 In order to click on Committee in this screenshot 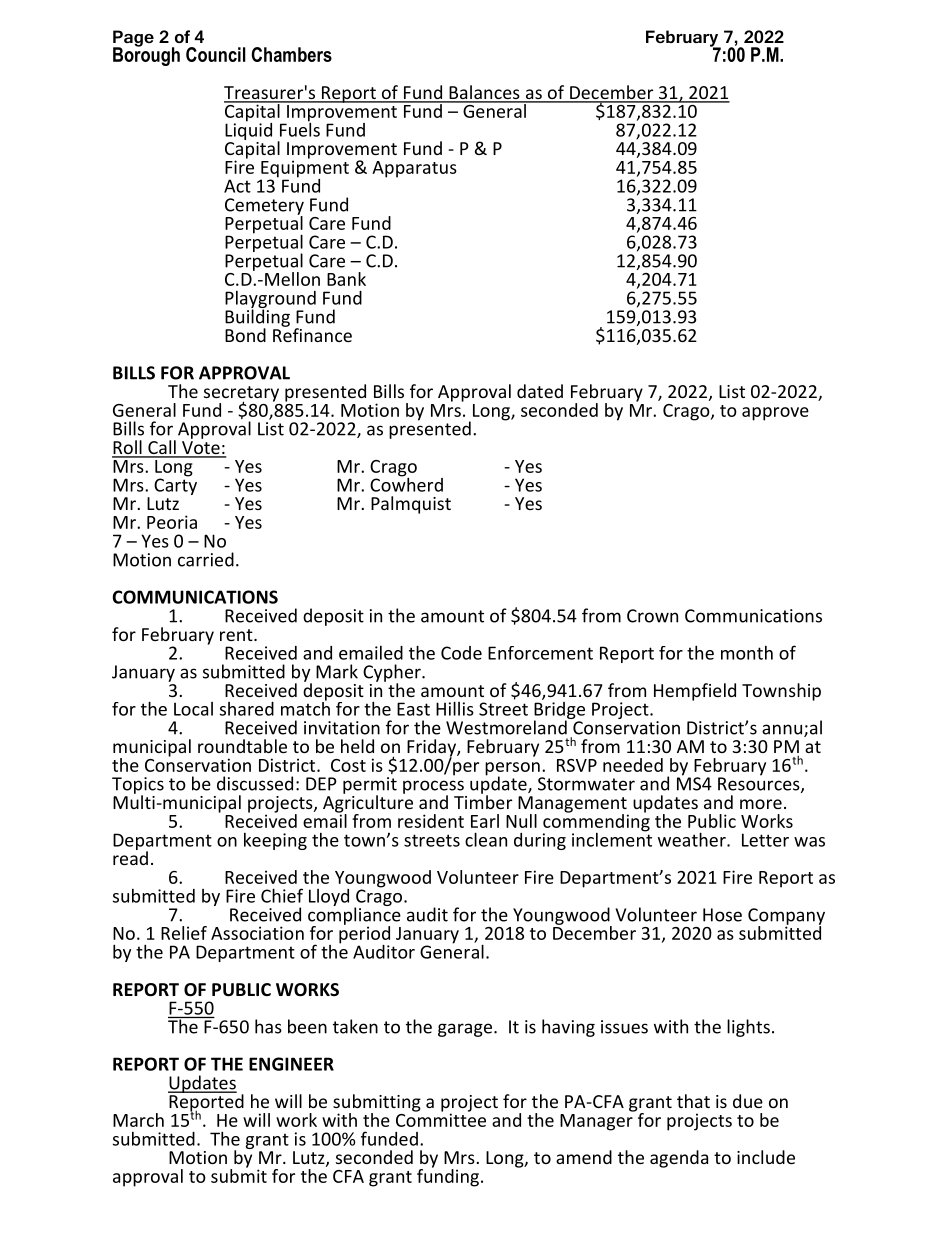, I will do `click(441, 1119)`.
